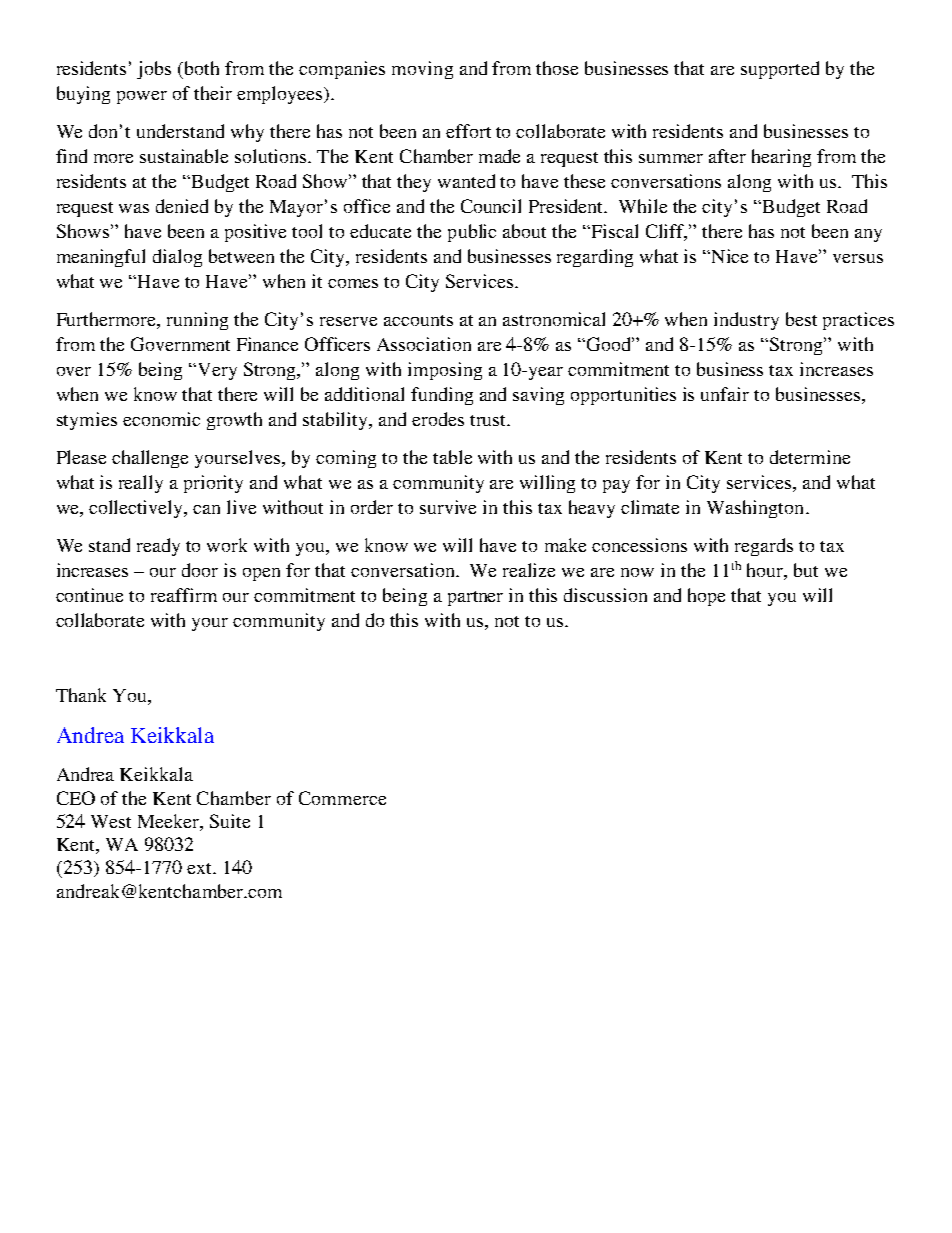 This screenshot has height=1233, width=952. Describe the element at coordinates (422, 70) in the screenshot. I see `moving` at that location.
